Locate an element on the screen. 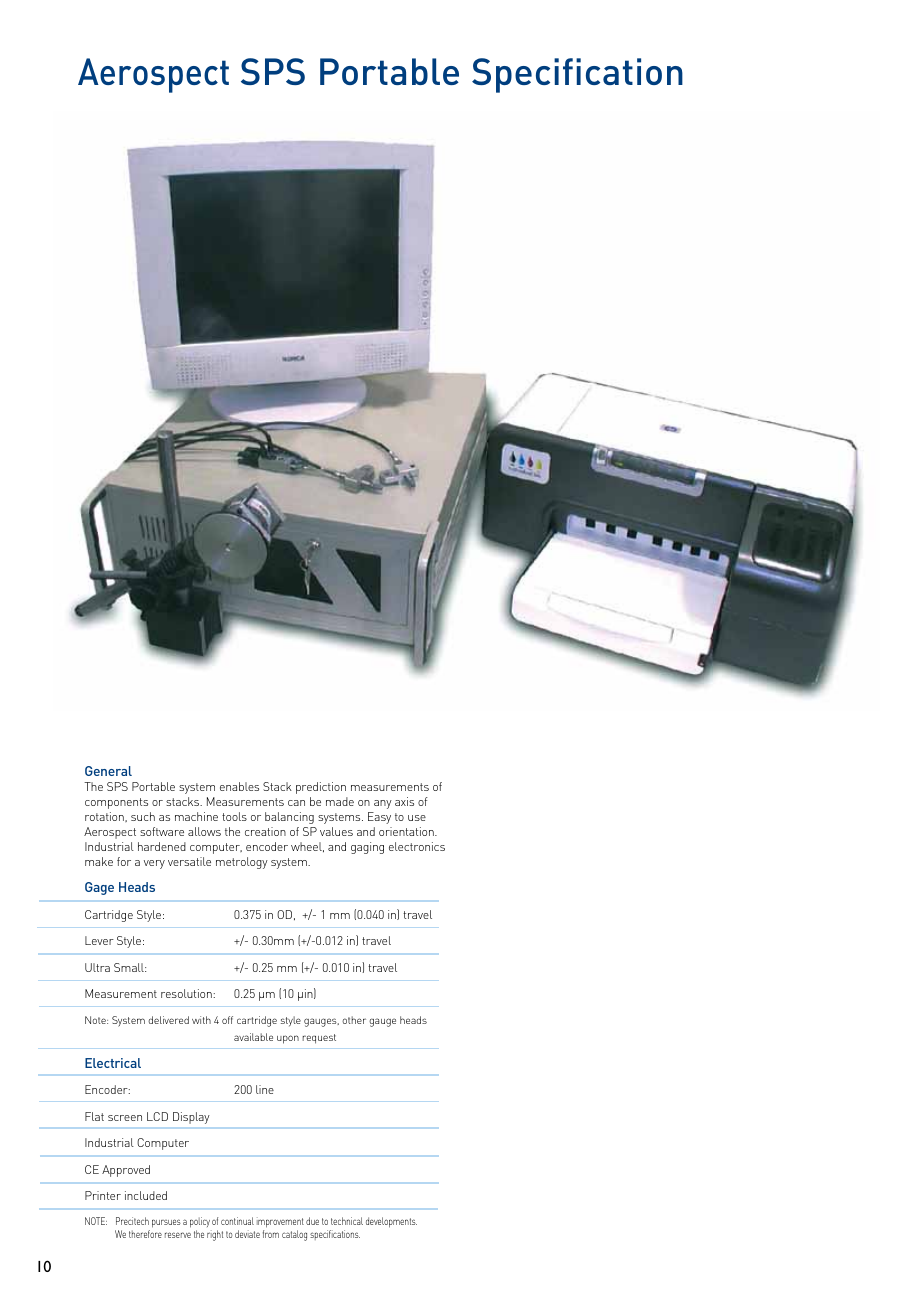  any is located at coordinates (383, 804).
